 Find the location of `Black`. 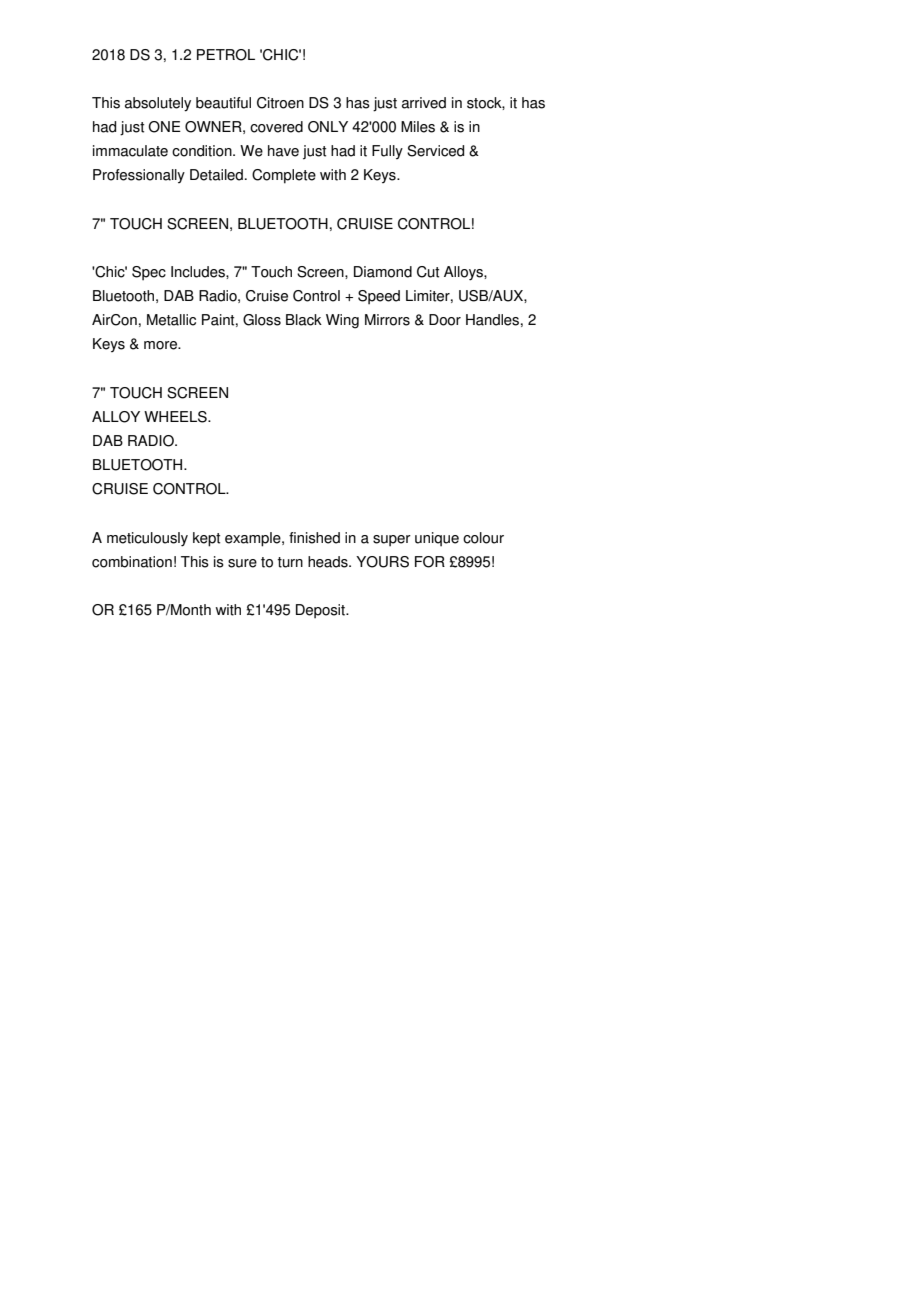

Black is located at coordinates (304, 320).
